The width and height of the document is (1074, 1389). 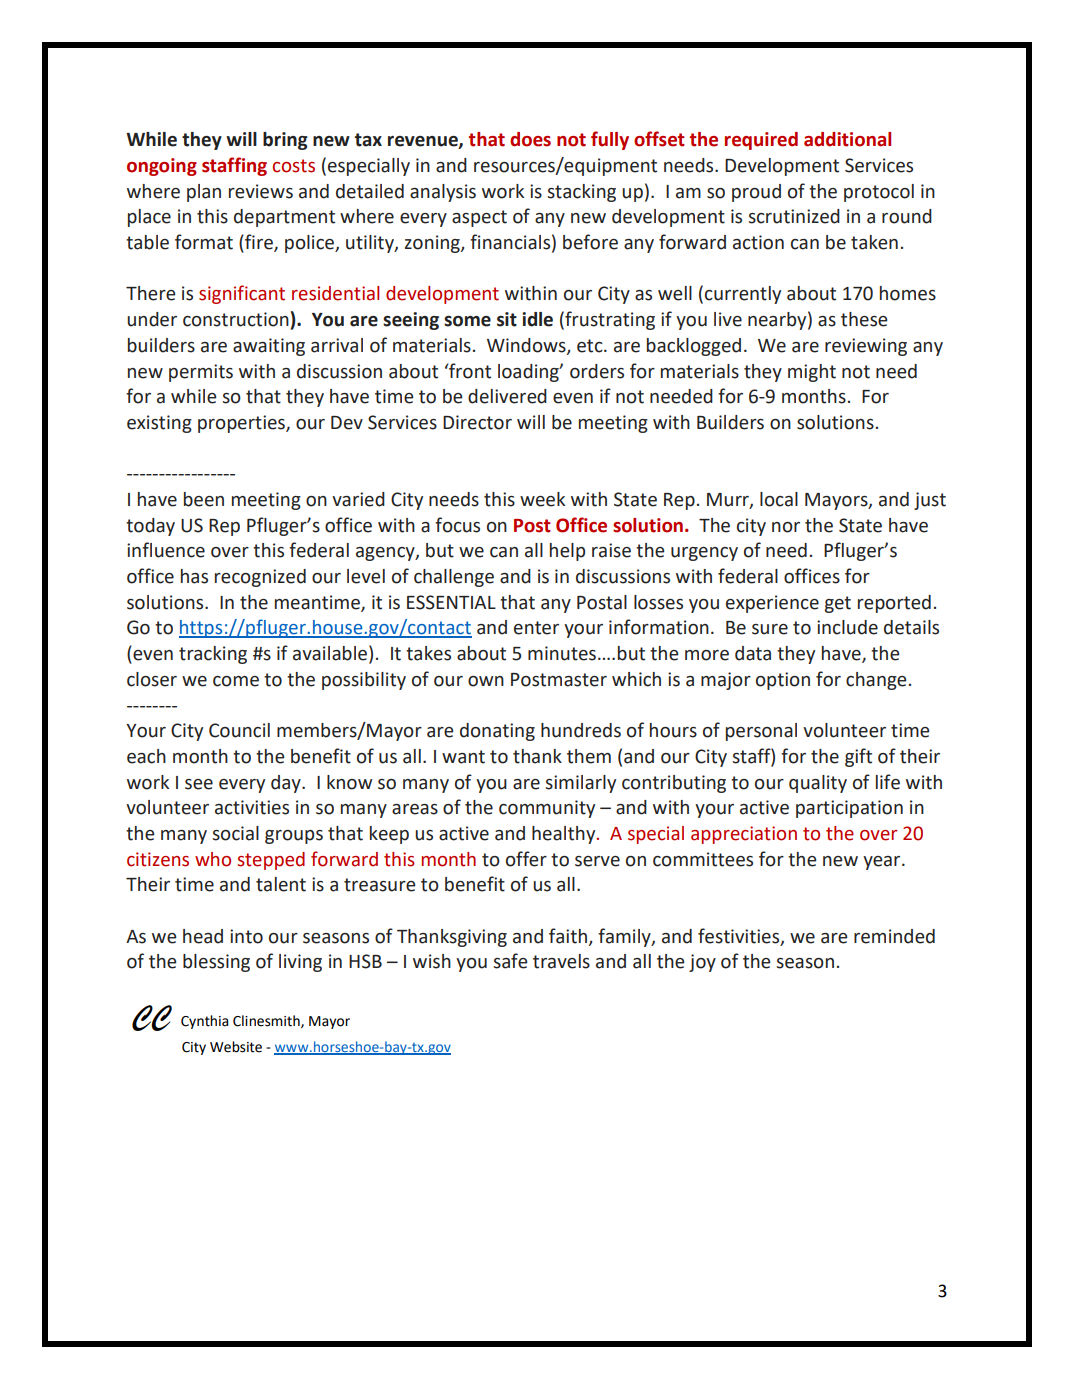 What do you see at coordinates (260, 578) in the document?
I see `recognized` at bounding box center [260, 578].
